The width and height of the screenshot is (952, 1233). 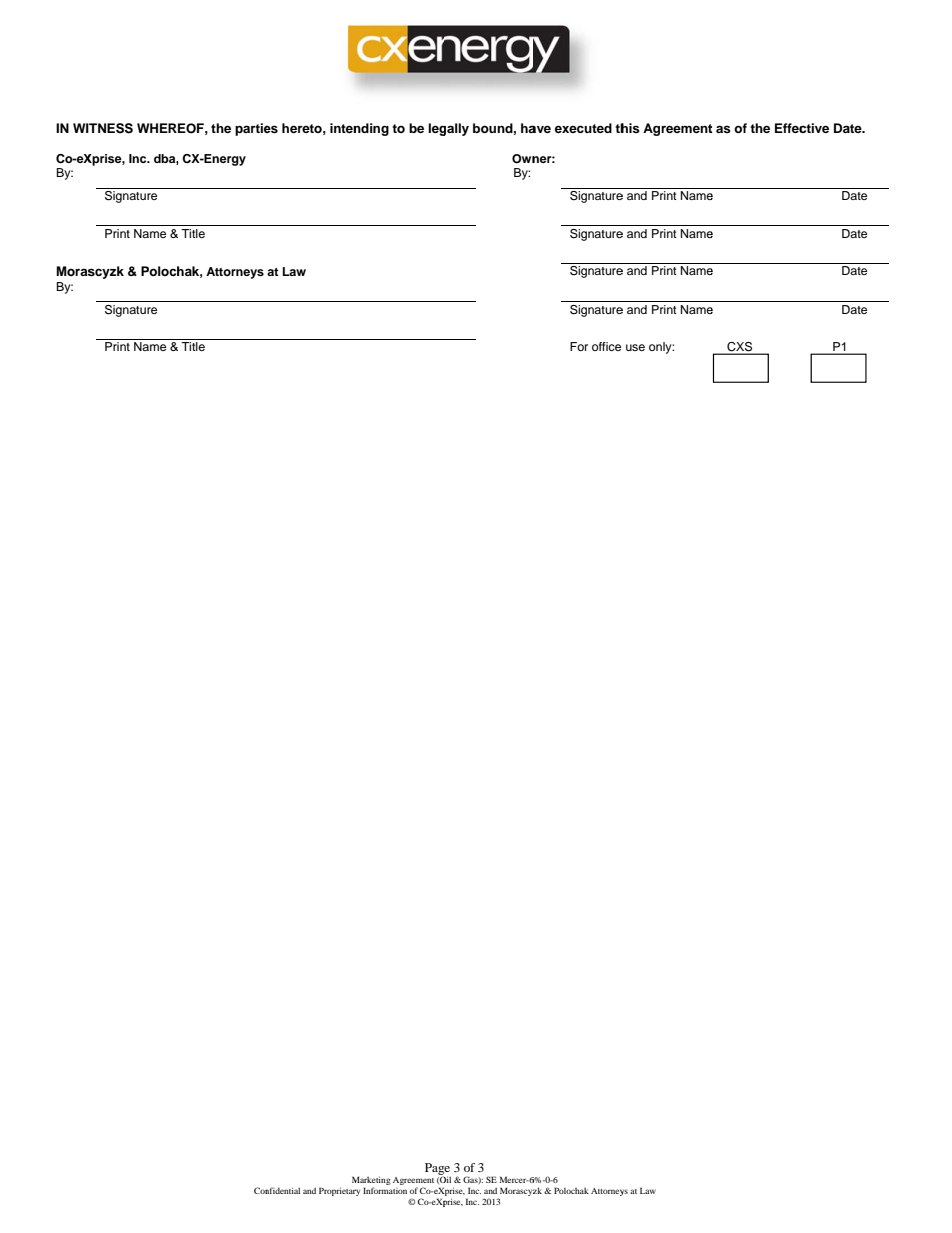 I want to click on office, so click(x=606, y=346).
